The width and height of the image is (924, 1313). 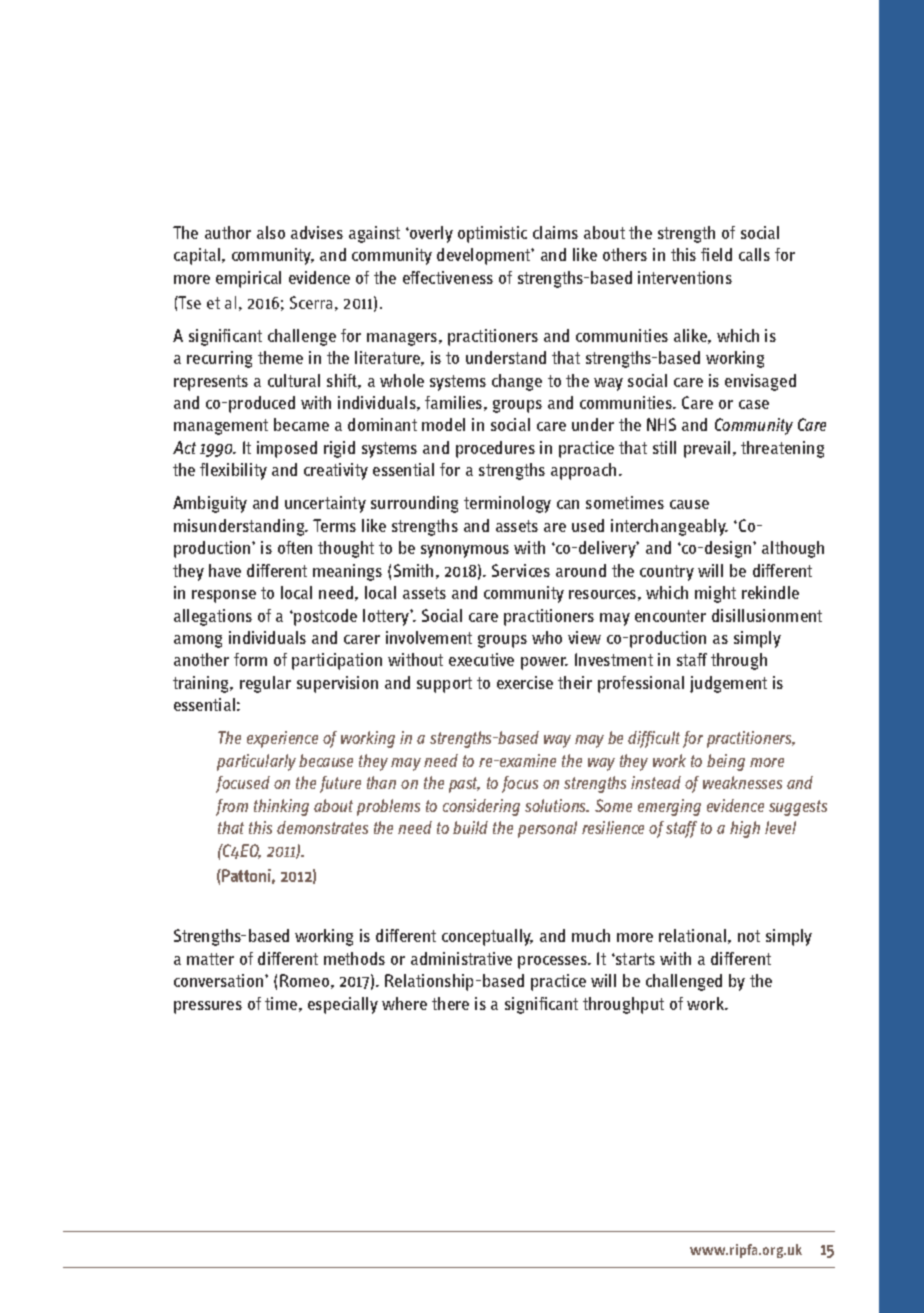 What do you see at coordinates (716, 254) in the image?
I see `field` at bounding box center [716, 254].
